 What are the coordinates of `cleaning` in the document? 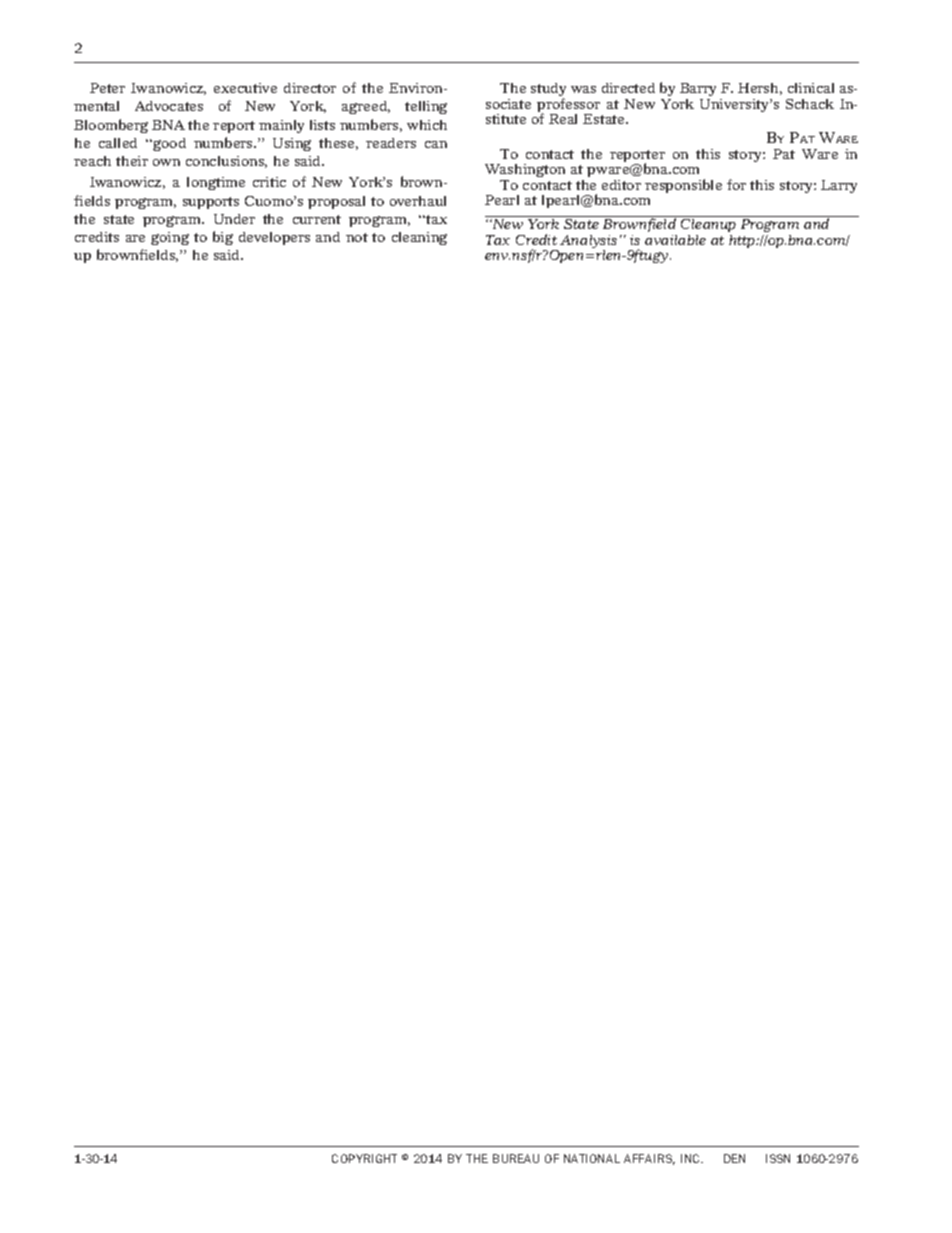 It's located at (419, 238).
